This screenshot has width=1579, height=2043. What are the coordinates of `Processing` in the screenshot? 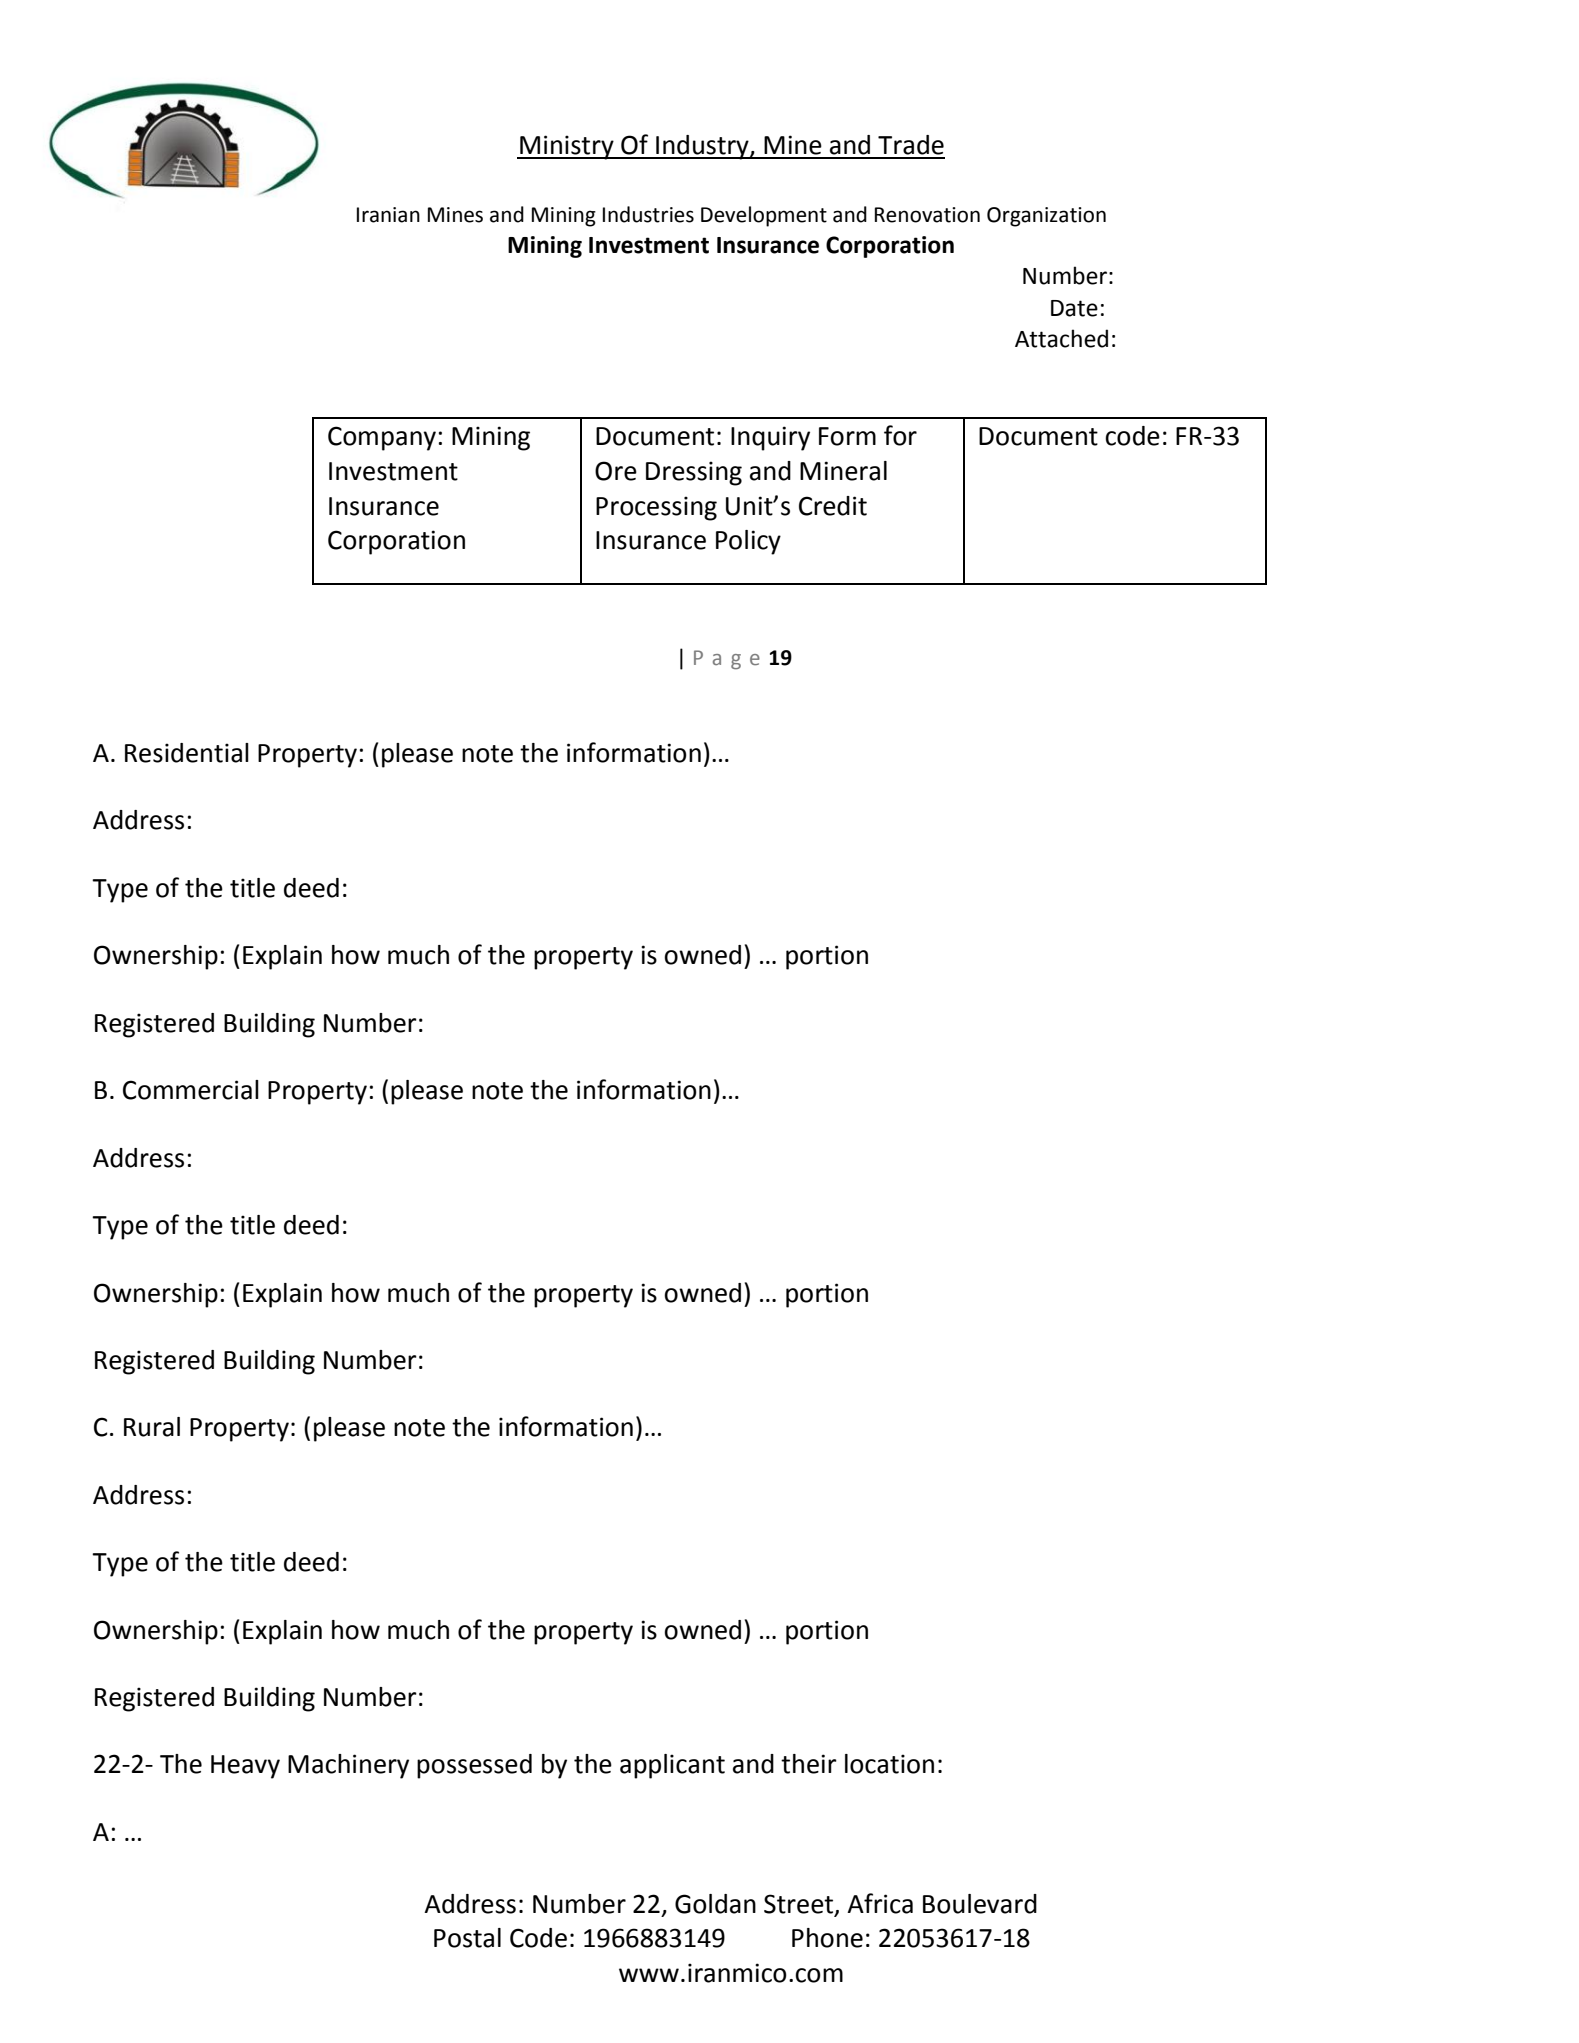 It's located at (656, 508).
